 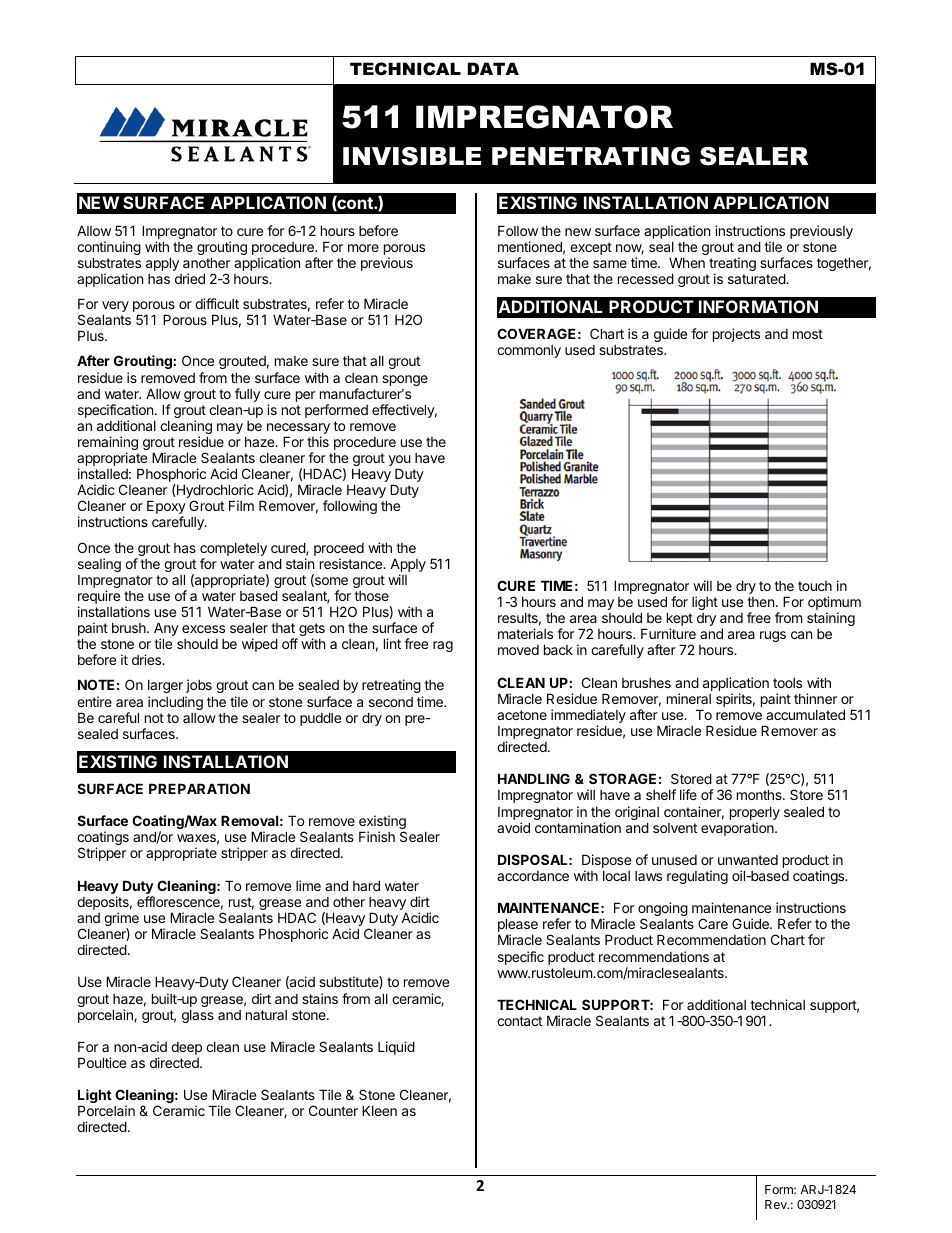 What do you see at coordinates (186, 1048) in the screenshot?
I see `deep` at bounding box center [186, 1048].
